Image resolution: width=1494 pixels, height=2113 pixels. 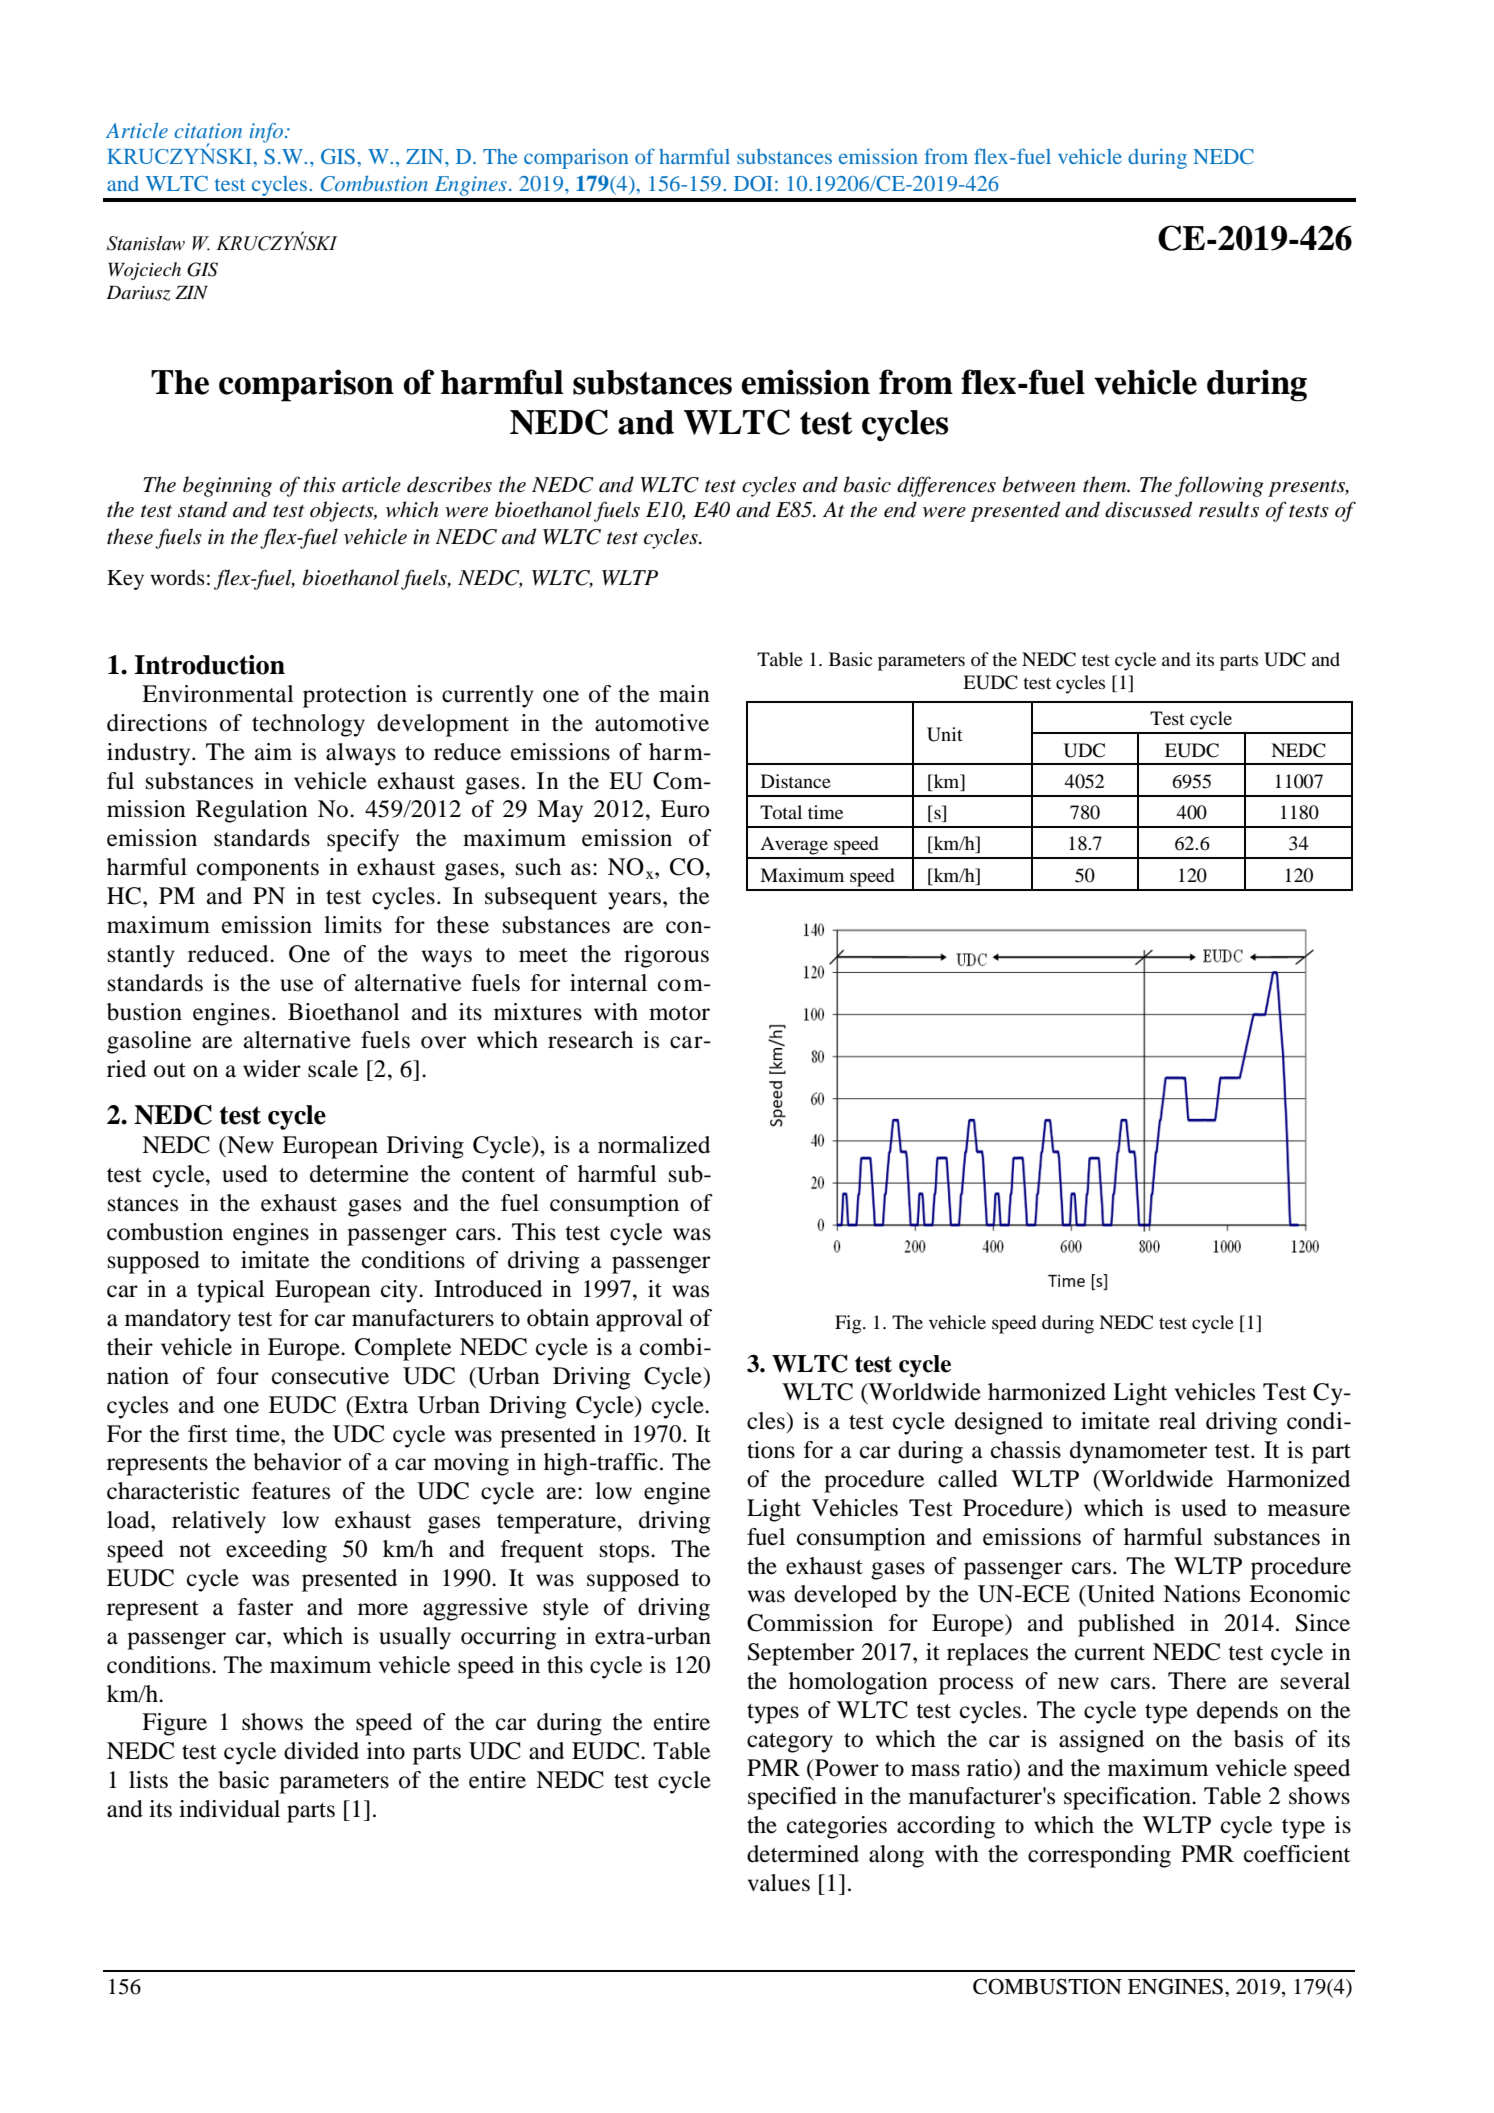 What do you see at coordinates (231, 1291) in the page?
I see `typical` at bounding box center [231, 1291].
